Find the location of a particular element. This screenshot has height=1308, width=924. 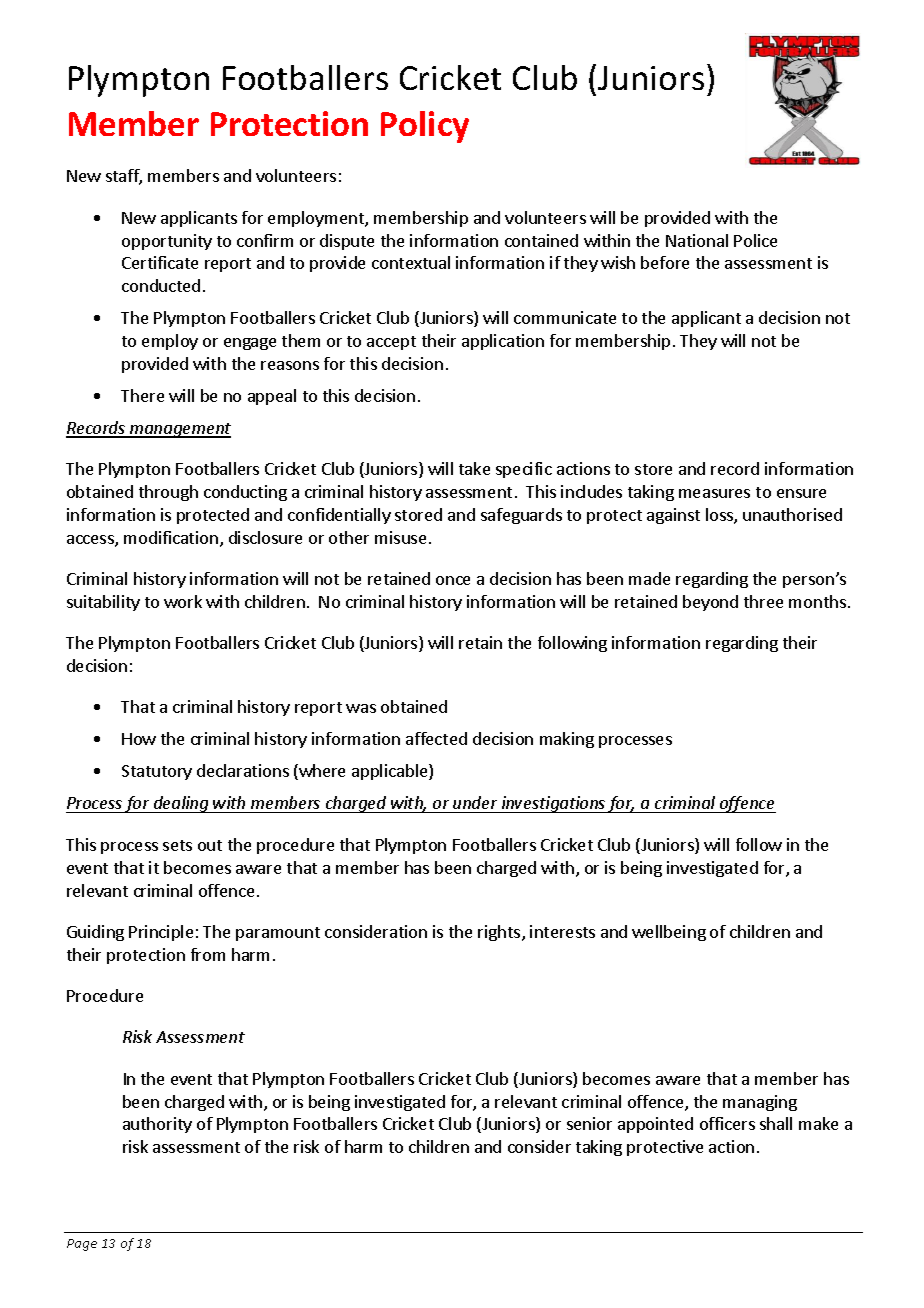

affected is located at coordinates (436, 738).
